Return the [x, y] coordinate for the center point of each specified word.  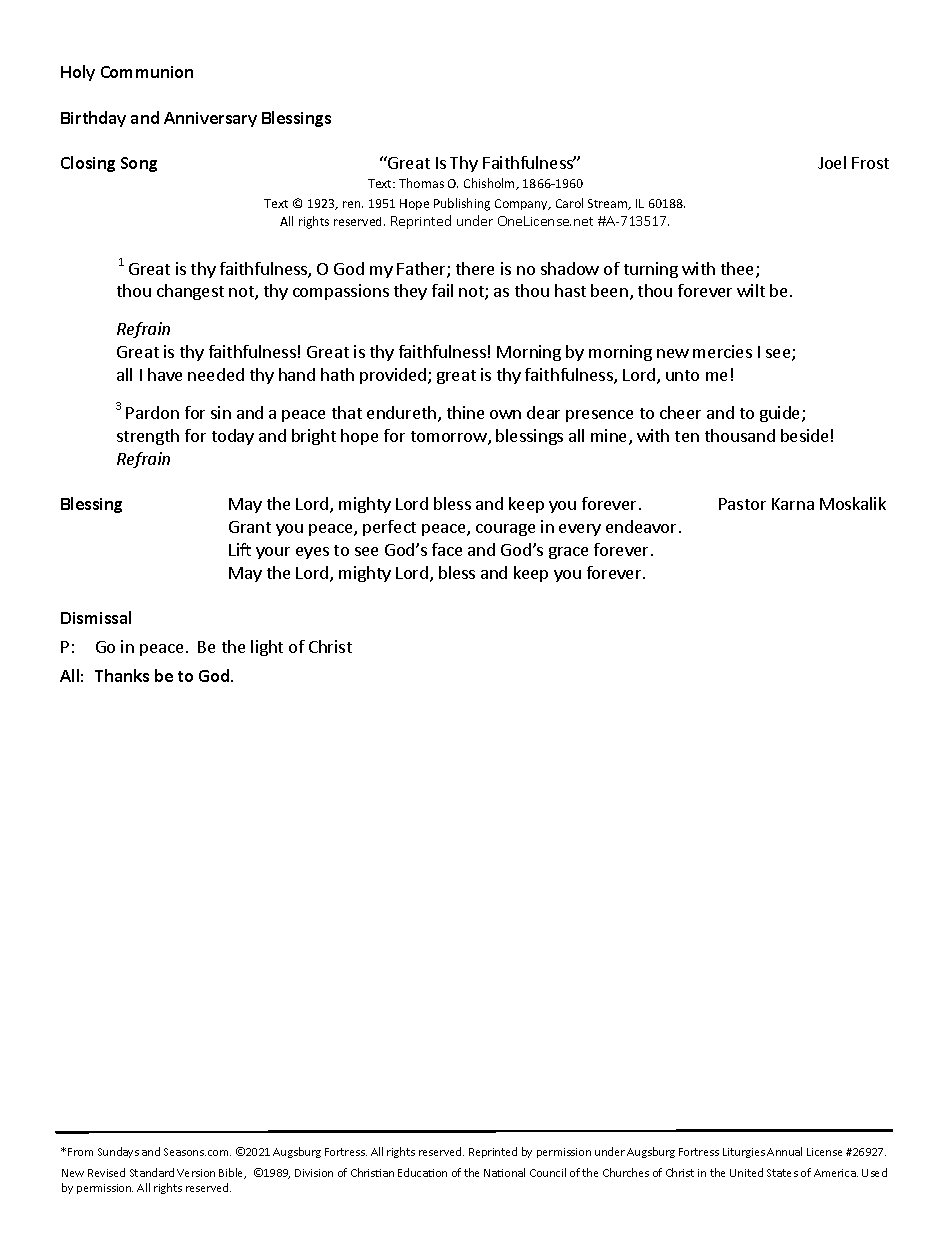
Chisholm [491, 184]
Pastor [742, 504]
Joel [832, 162]
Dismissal [96, 617]
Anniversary [210, 119]
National [504, 1172]
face [447, 549]
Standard [152, 1172]
